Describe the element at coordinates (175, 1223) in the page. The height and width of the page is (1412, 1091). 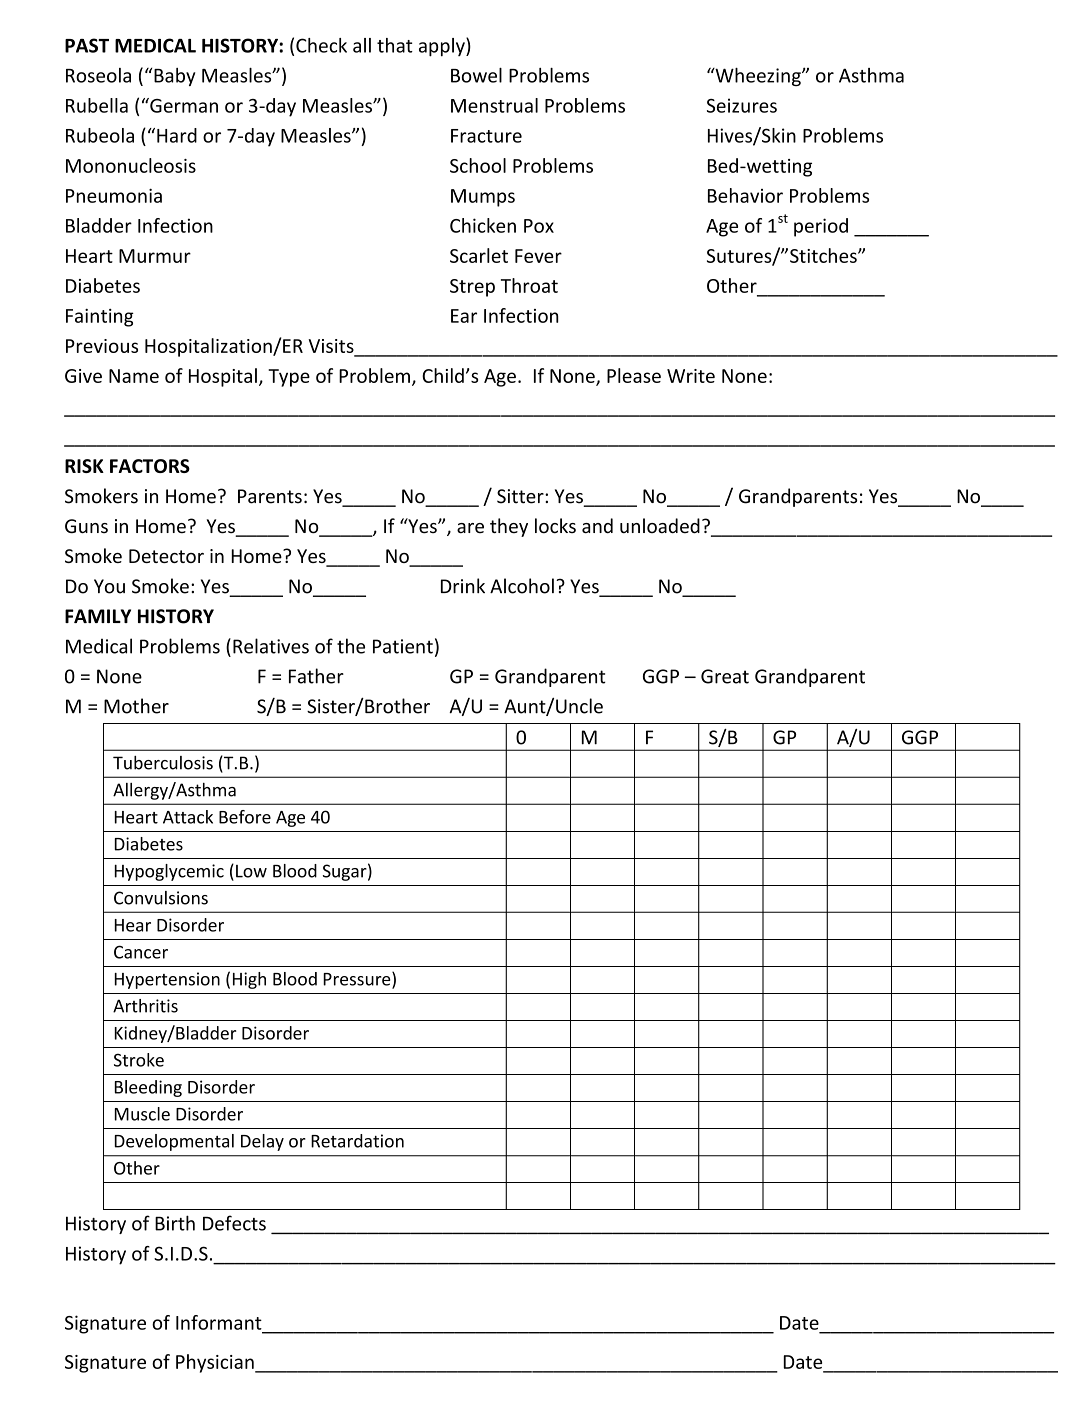
I see `Birth` at that location.
